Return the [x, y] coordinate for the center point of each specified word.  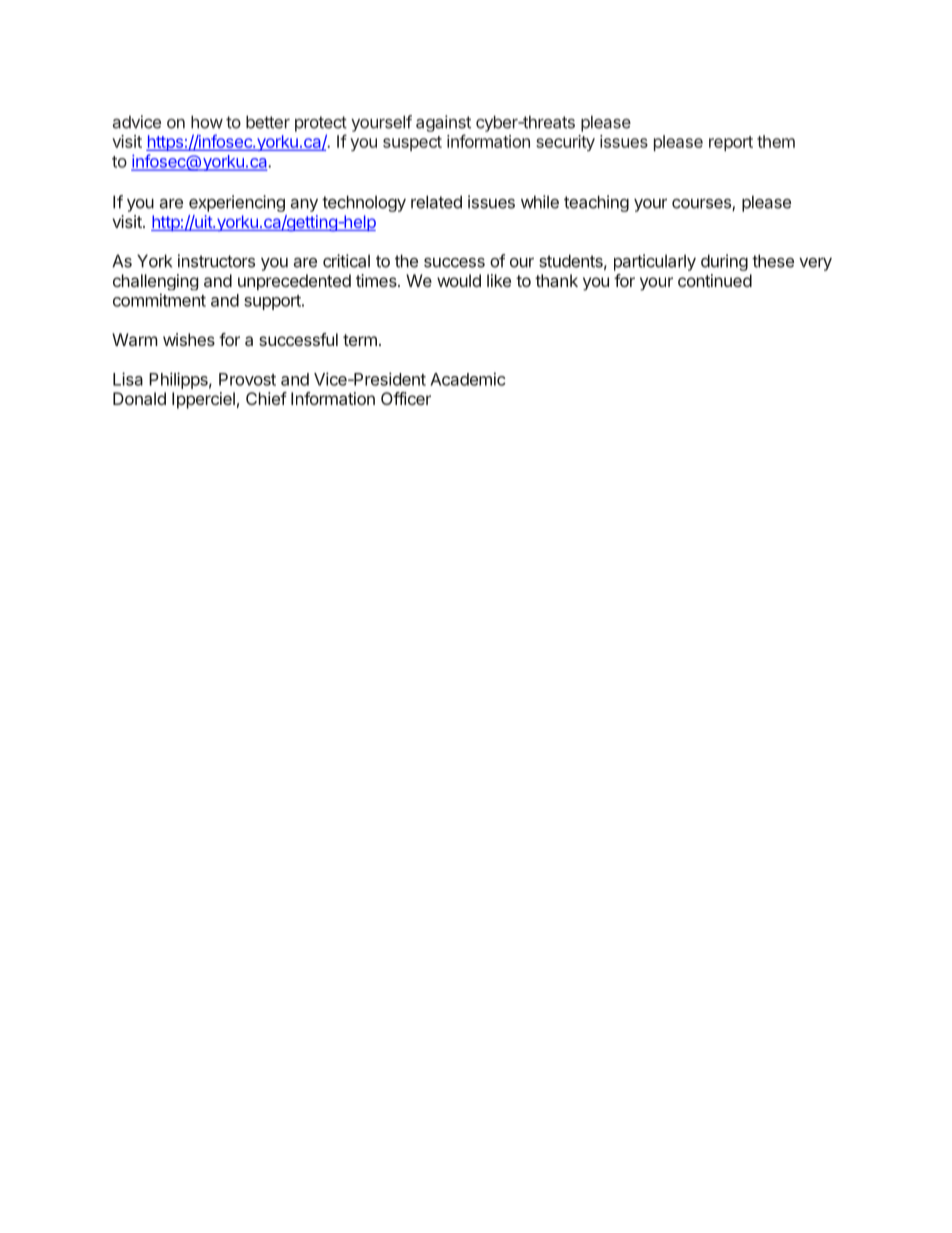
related [436, 202]
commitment [159, 300]
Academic [468, 379]
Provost [247, 379]
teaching [596, 203]
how [207, 122]
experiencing [237, 203]
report [731, 143]
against [443, 123]
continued [715, 280]
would [459, 280]
